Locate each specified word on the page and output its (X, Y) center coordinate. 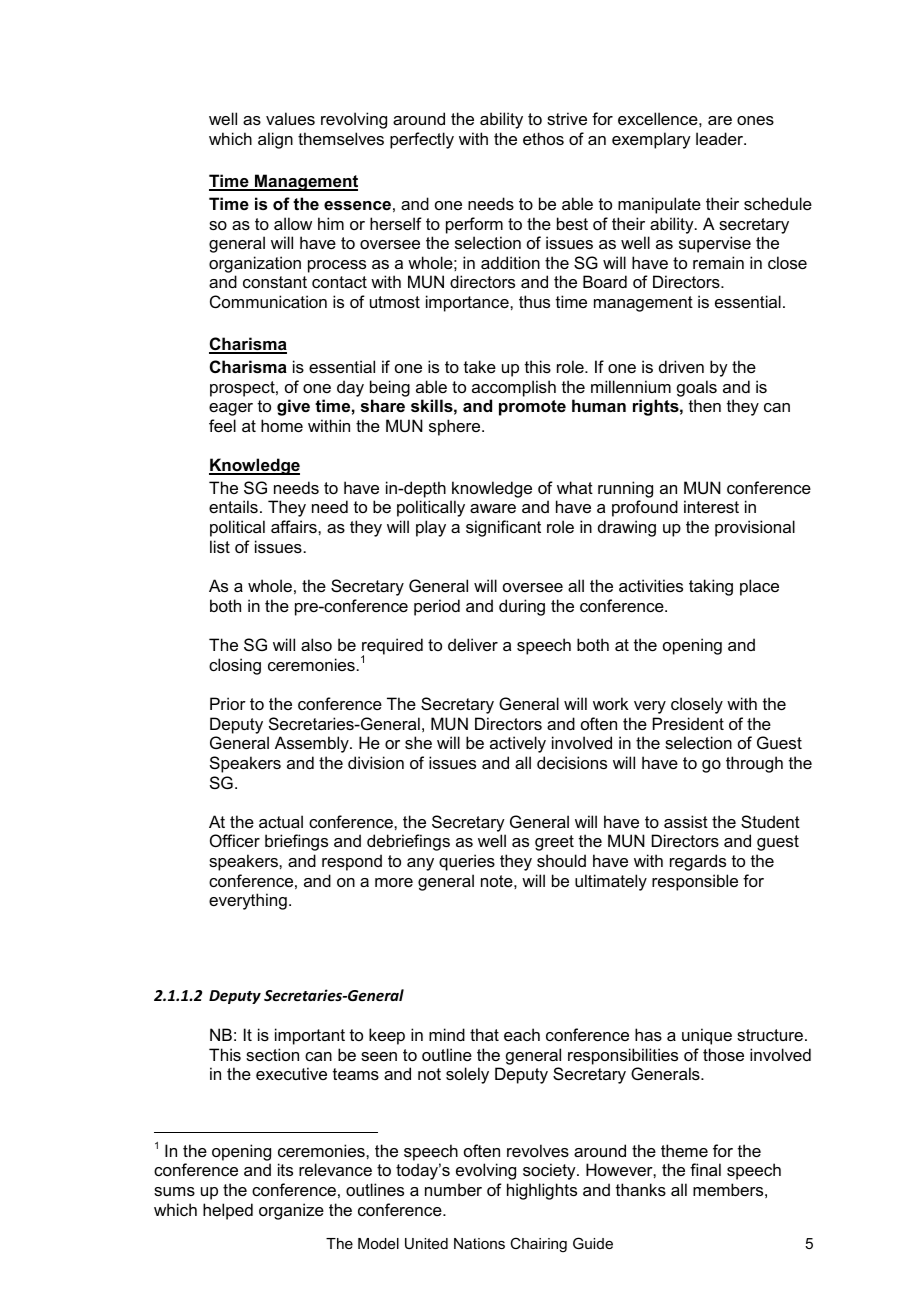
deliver (473, 644)
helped (228, 1211)
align (275, 140)
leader (720, 138)
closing (235, 666)
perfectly (422, 140)
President (688, 723)
